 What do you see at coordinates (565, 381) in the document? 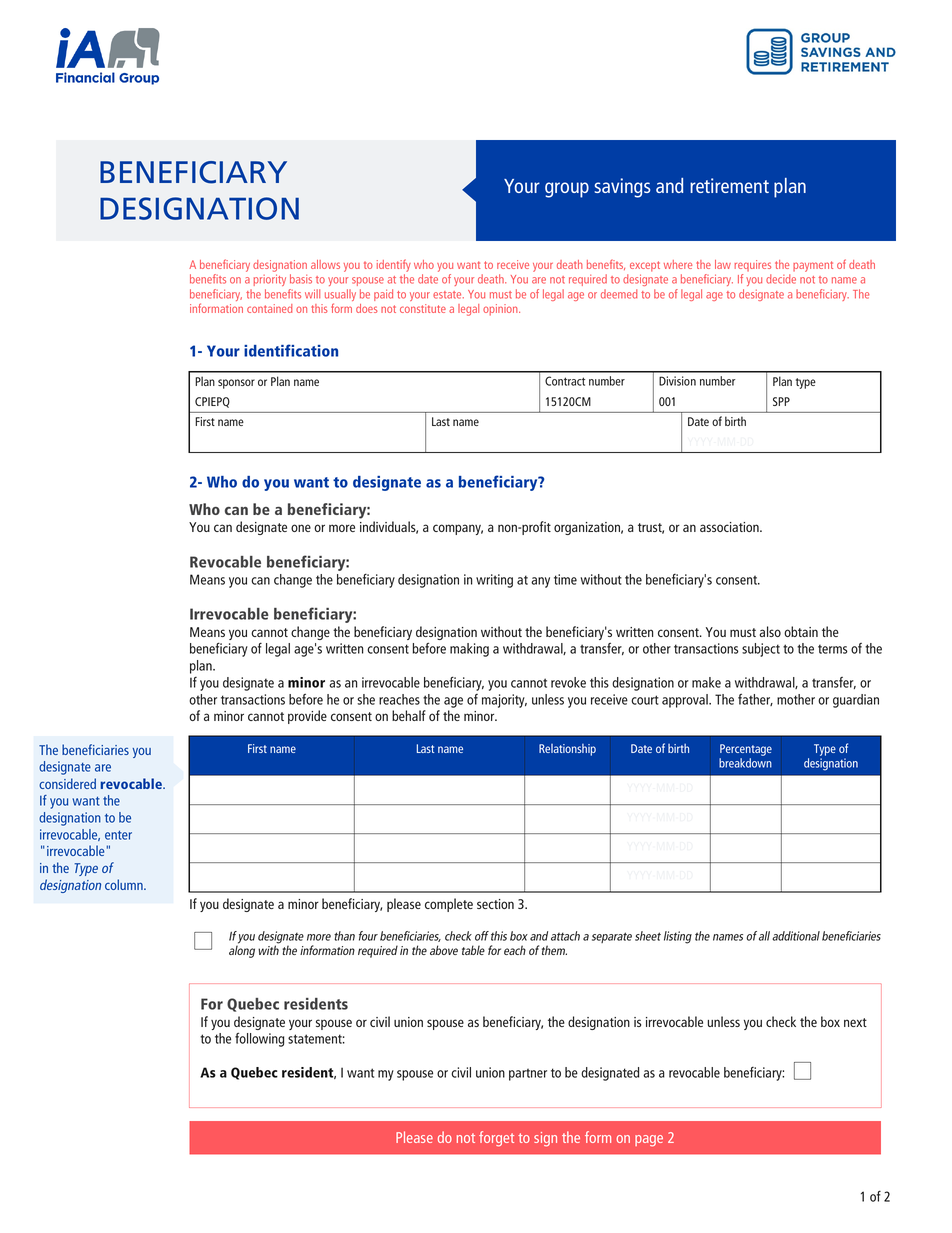
I see `Contract` at bounding box center [565, 381].
